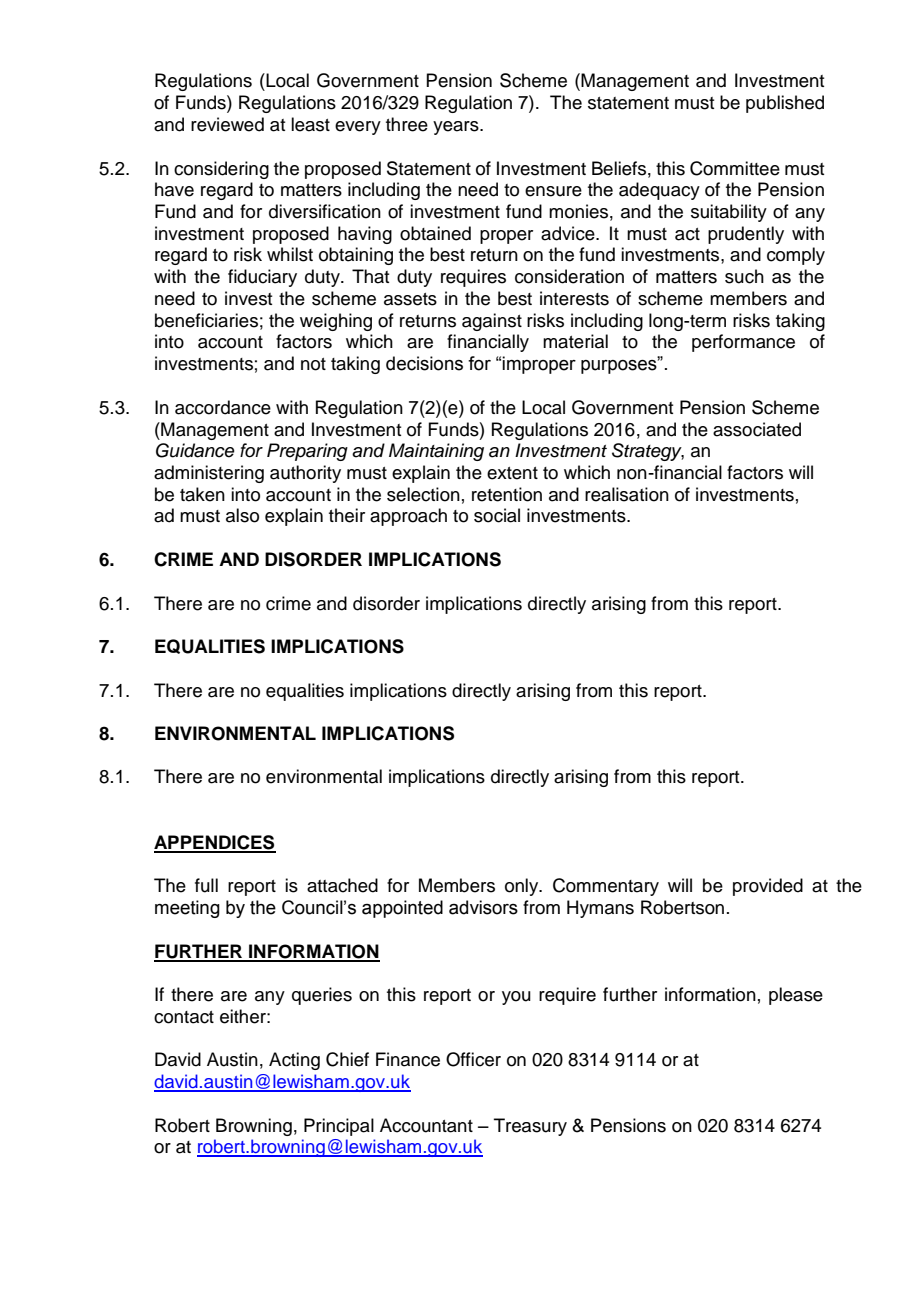  I want to click on only, so click(523, 887).
